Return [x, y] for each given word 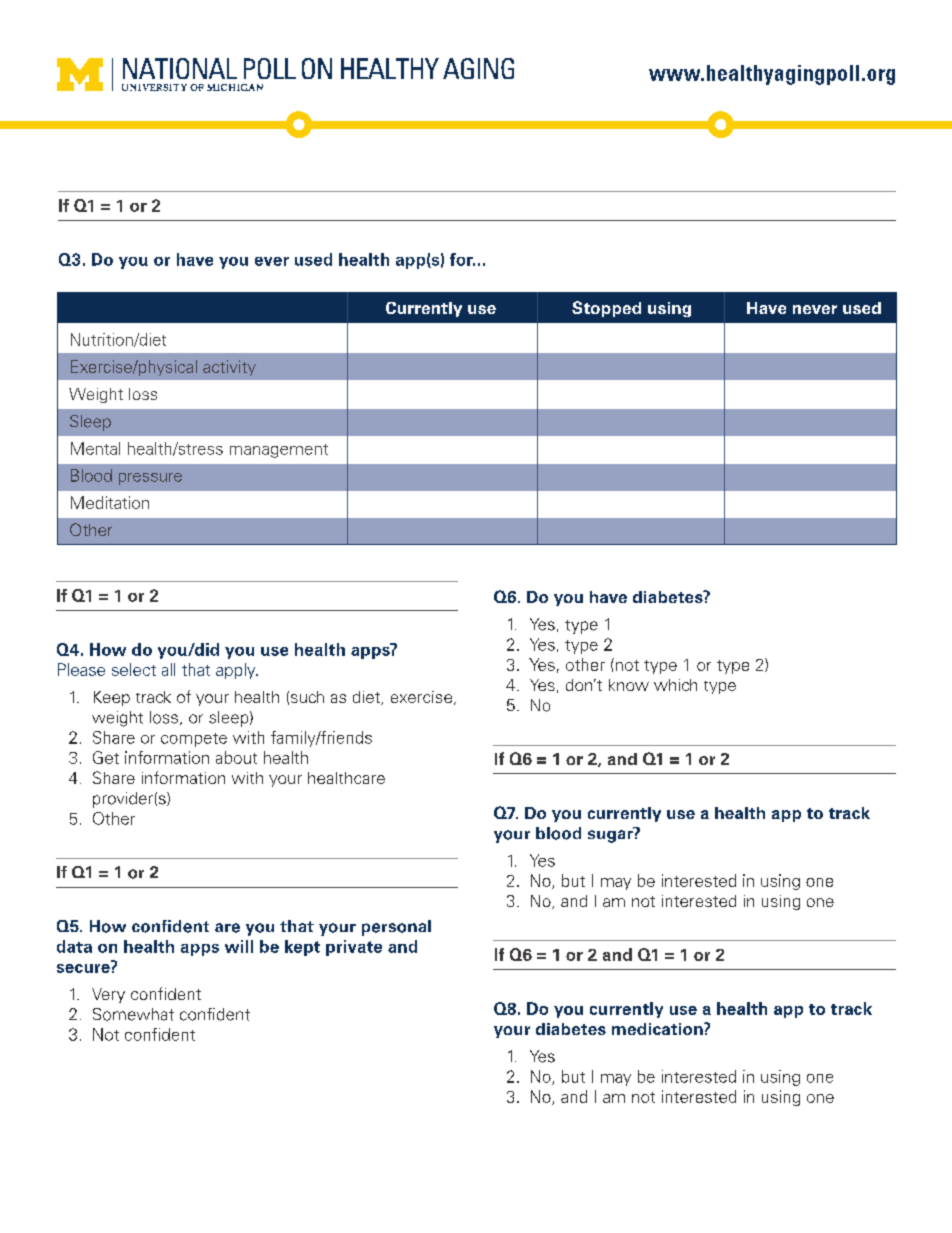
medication [658, 1029]
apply [237, 671]
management [279, 451]
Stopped [606, 309]
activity [229, 368]
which [675, 685]
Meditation [110, 502]
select [134, 669]
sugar [611, 835]
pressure [150, 479]
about [236, 757]
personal [396, 928]
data [74, 946]
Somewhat [133, 1014]
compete [194, 740]
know [629, 685]
